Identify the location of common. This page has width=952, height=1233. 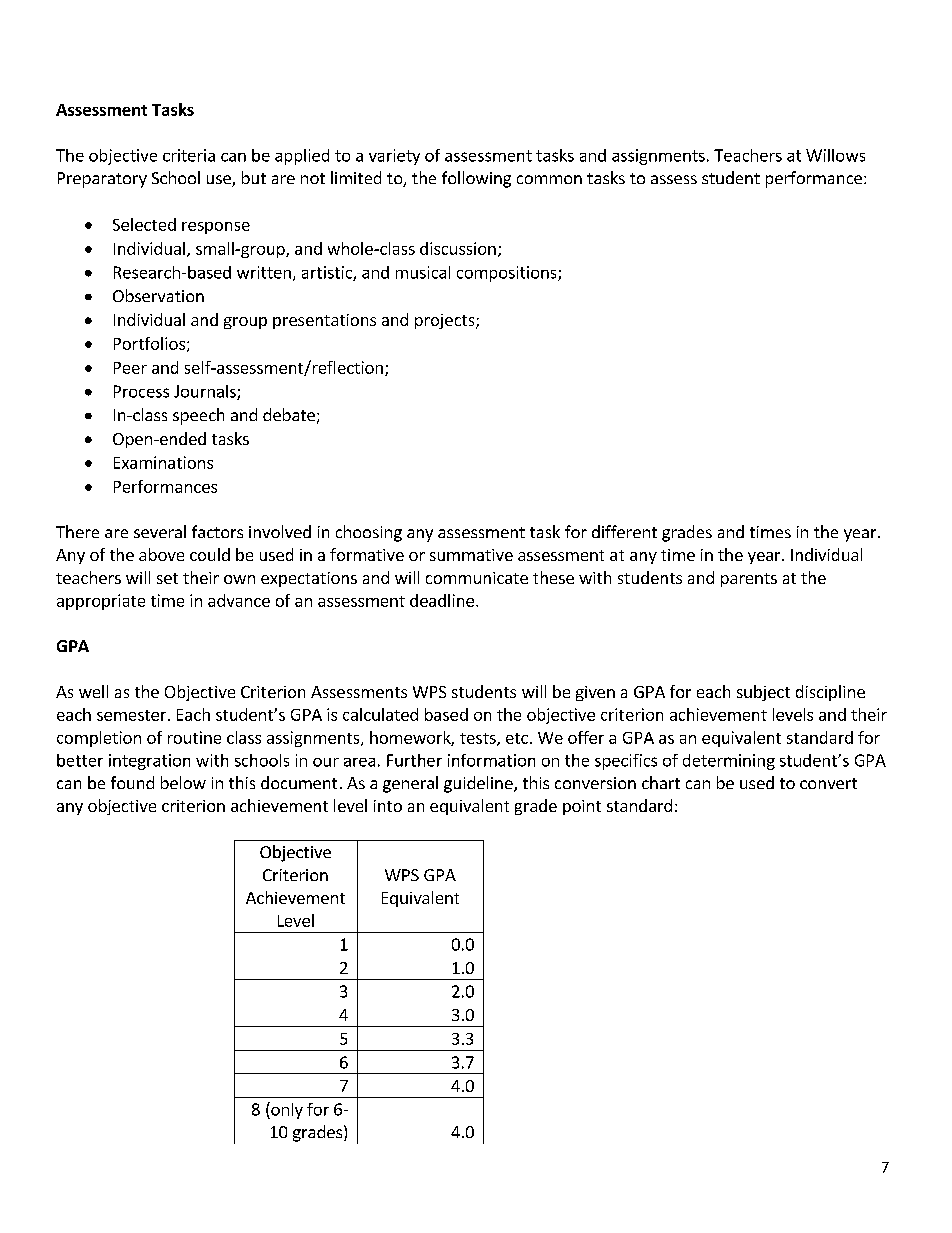
(549, 179).
